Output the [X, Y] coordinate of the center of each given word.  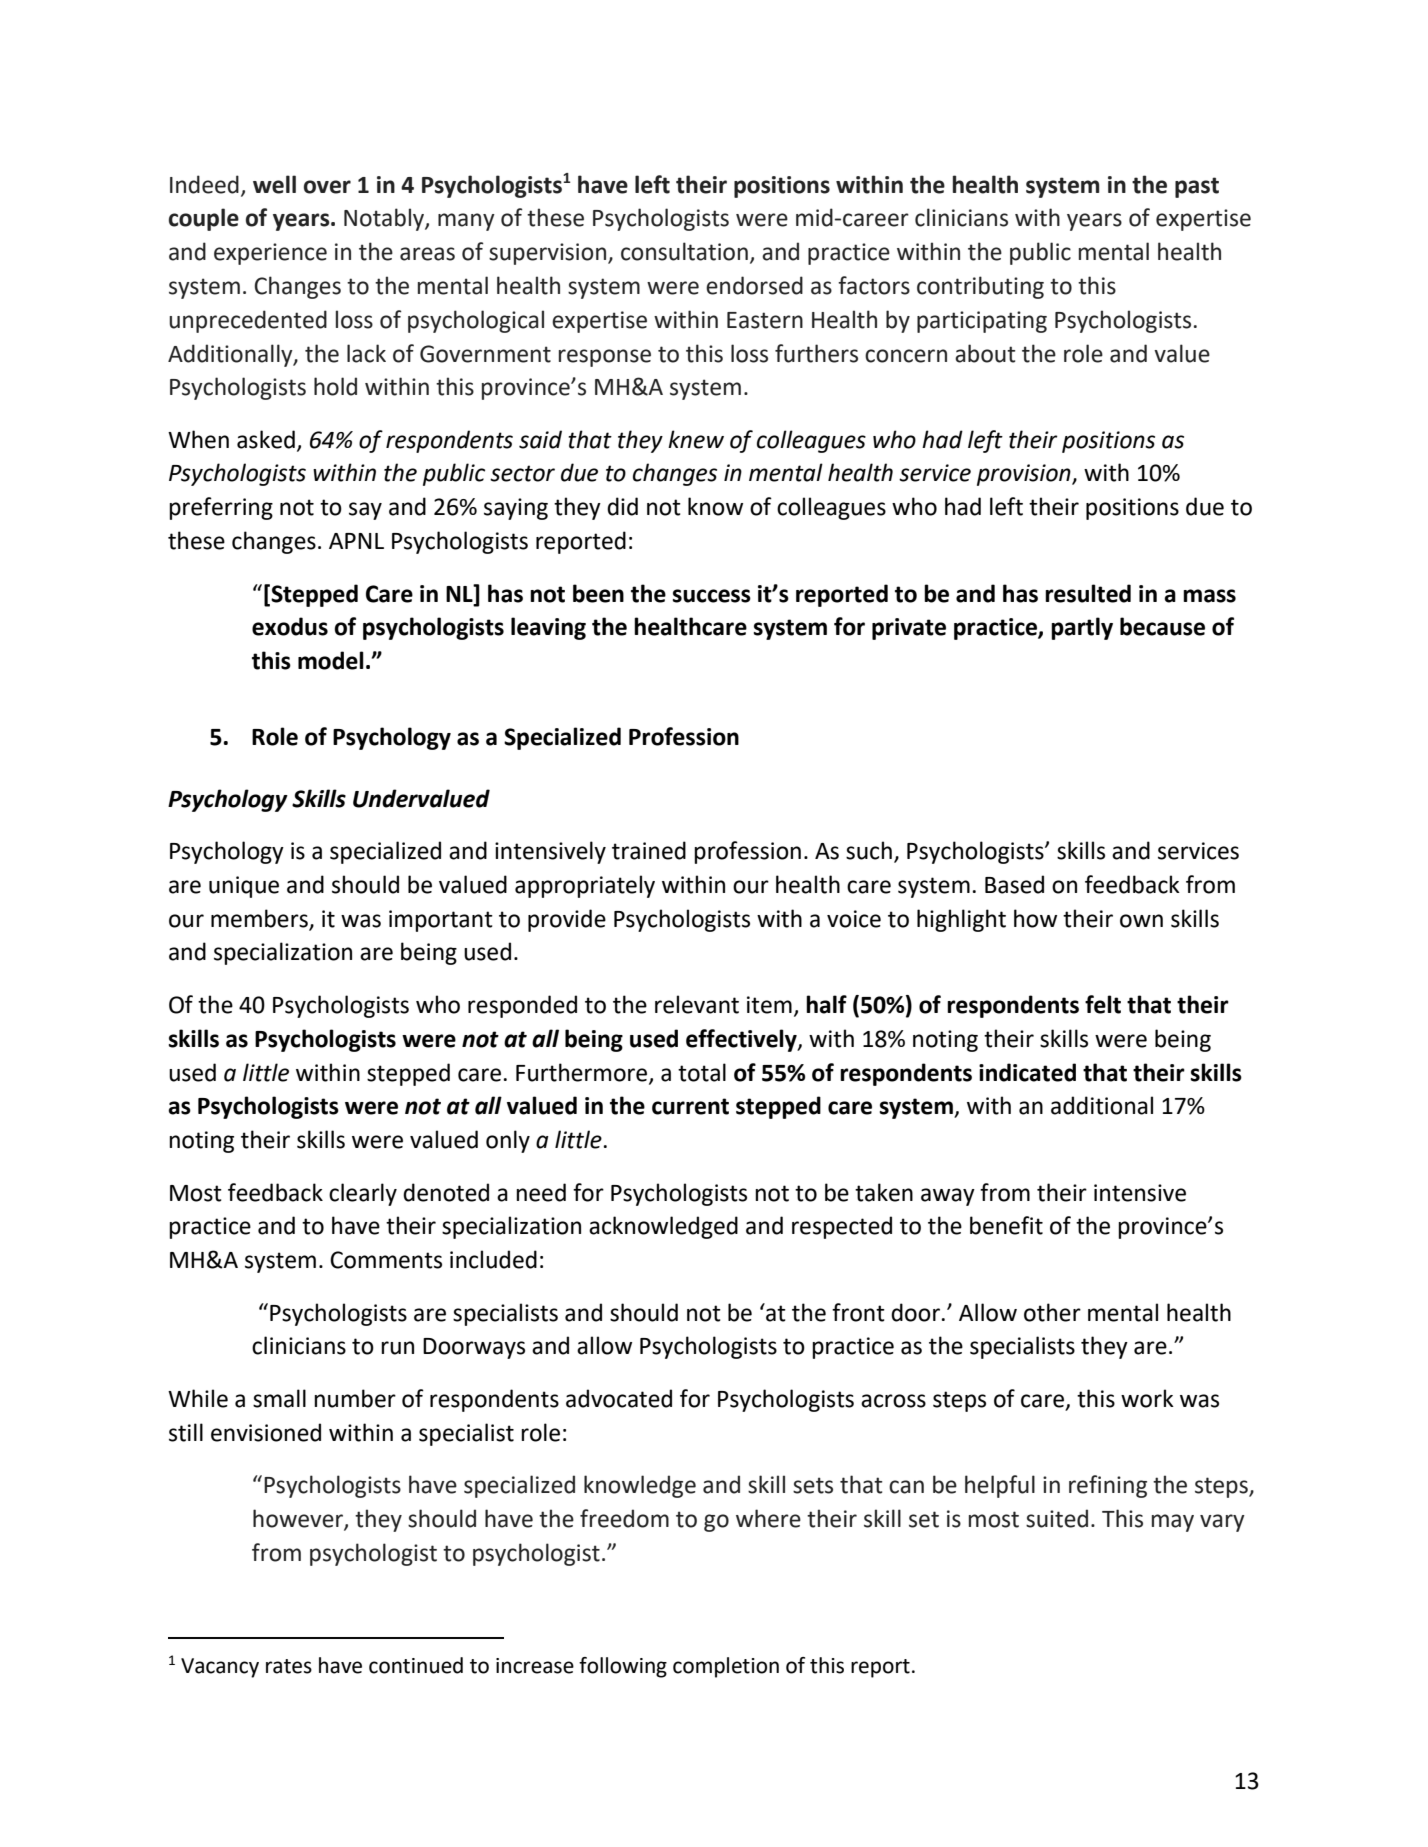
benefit [1006, 1225]
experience [270, 254]
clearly [363, 1194]
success [712, 596]
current [690, 1106]
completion [726, 1667]
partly [1082, 628]
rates [289, 1666]
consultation [684, 251]
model [331, 660]
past [1197, 187]
